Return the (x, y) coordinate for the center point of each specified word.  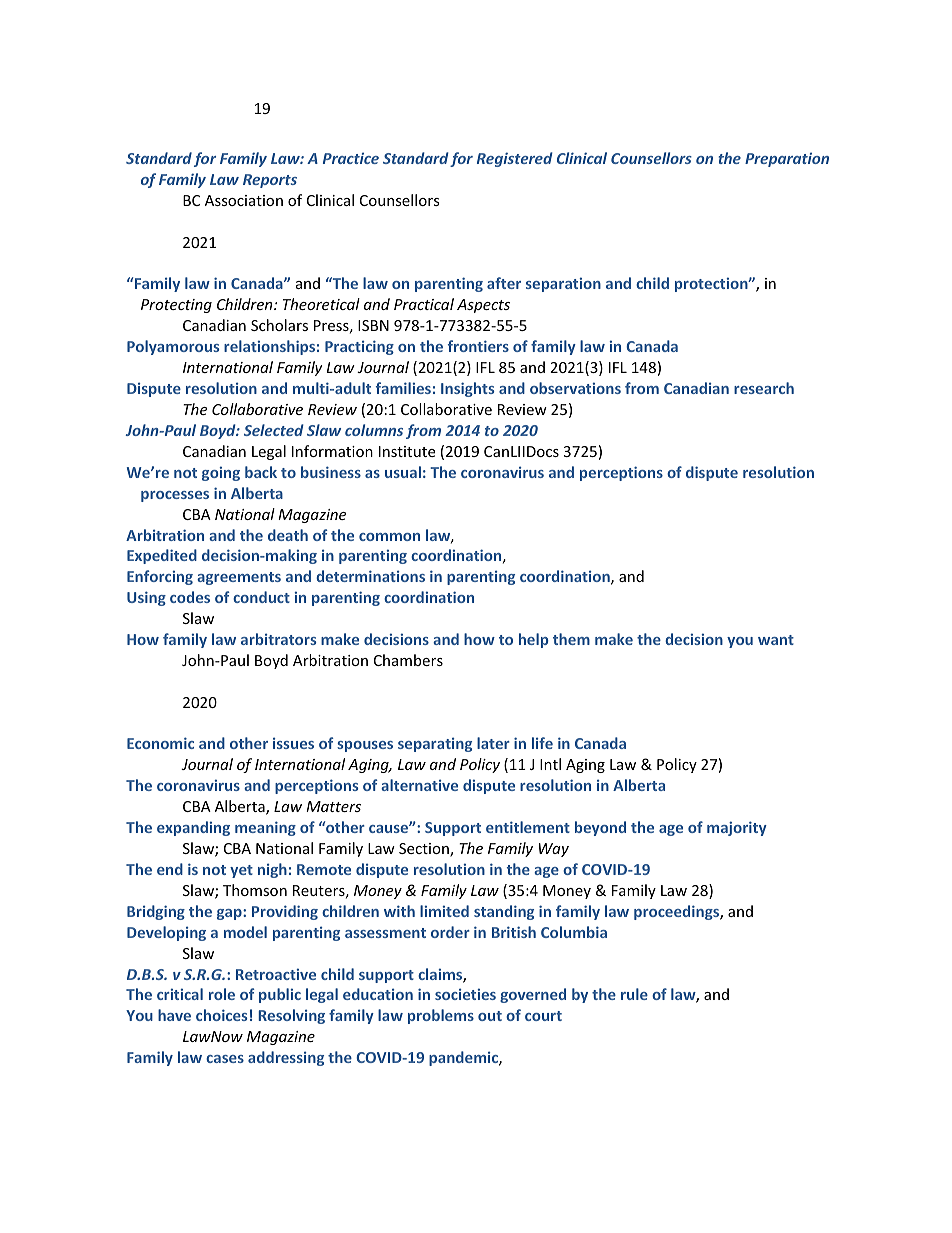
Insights (467, 389)
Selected (274, 430)
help (533, 640)
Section (425, 850)
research (764, 388)
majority (737, 828)
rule (634, 994)
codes (190, 597)
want (776, 640)
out (490, 1016)
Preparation (787, 159)
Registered (515, 159)
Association (244, 200)
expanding (193, 828)
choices (221, 1015)
